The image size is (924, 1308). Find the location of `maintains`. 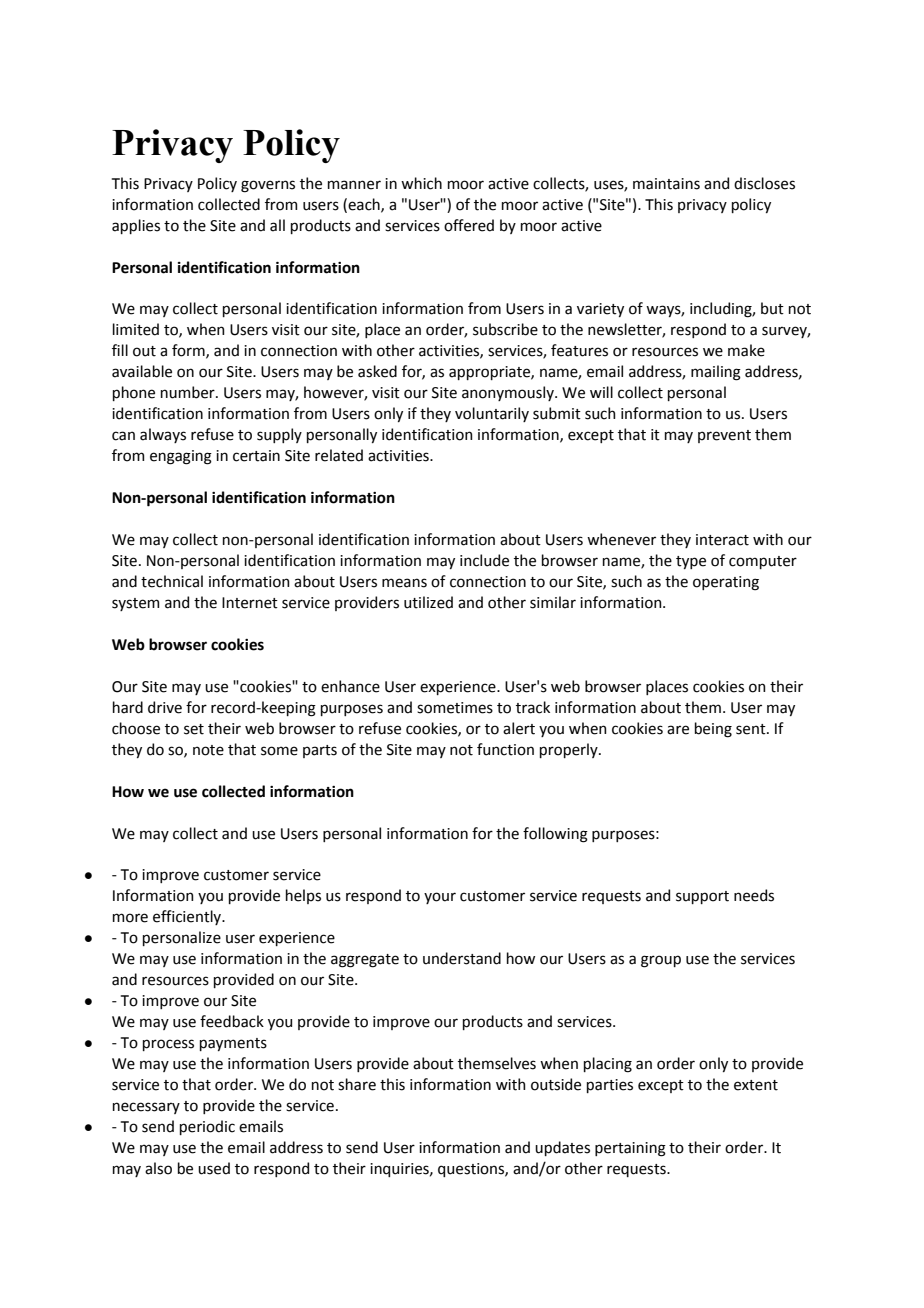

maintains is located at coordinates (666, 184).
